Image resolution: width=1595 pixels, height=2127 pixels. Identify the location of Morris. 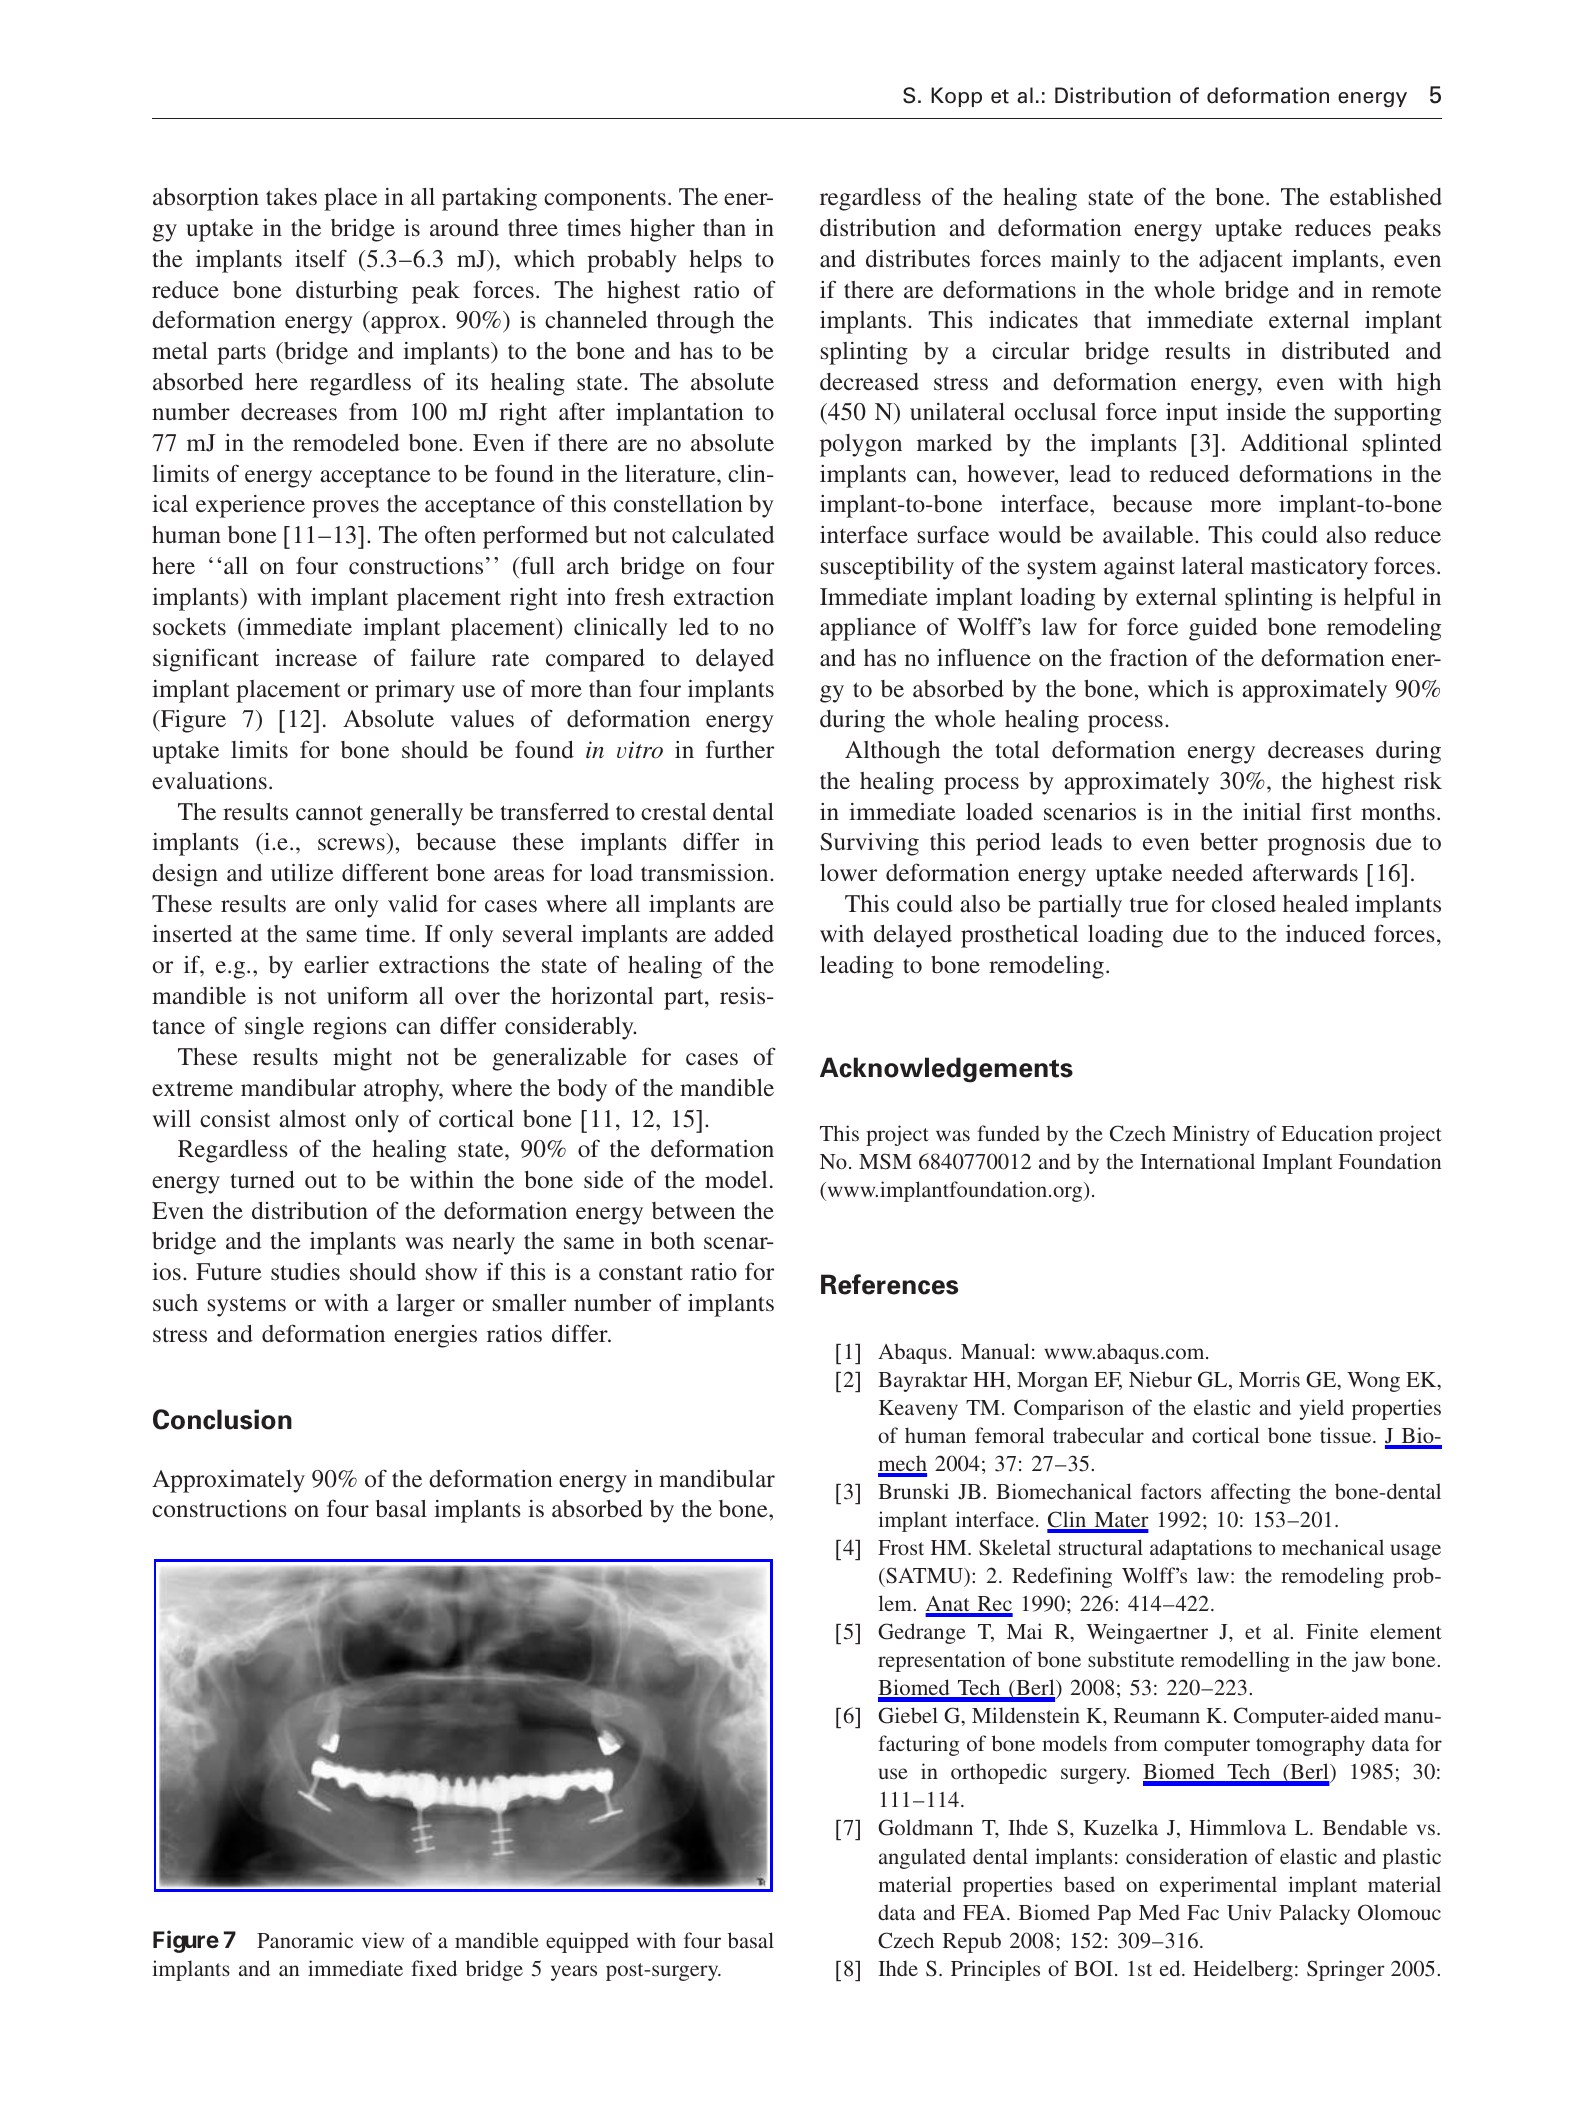
(1269, 1379).
